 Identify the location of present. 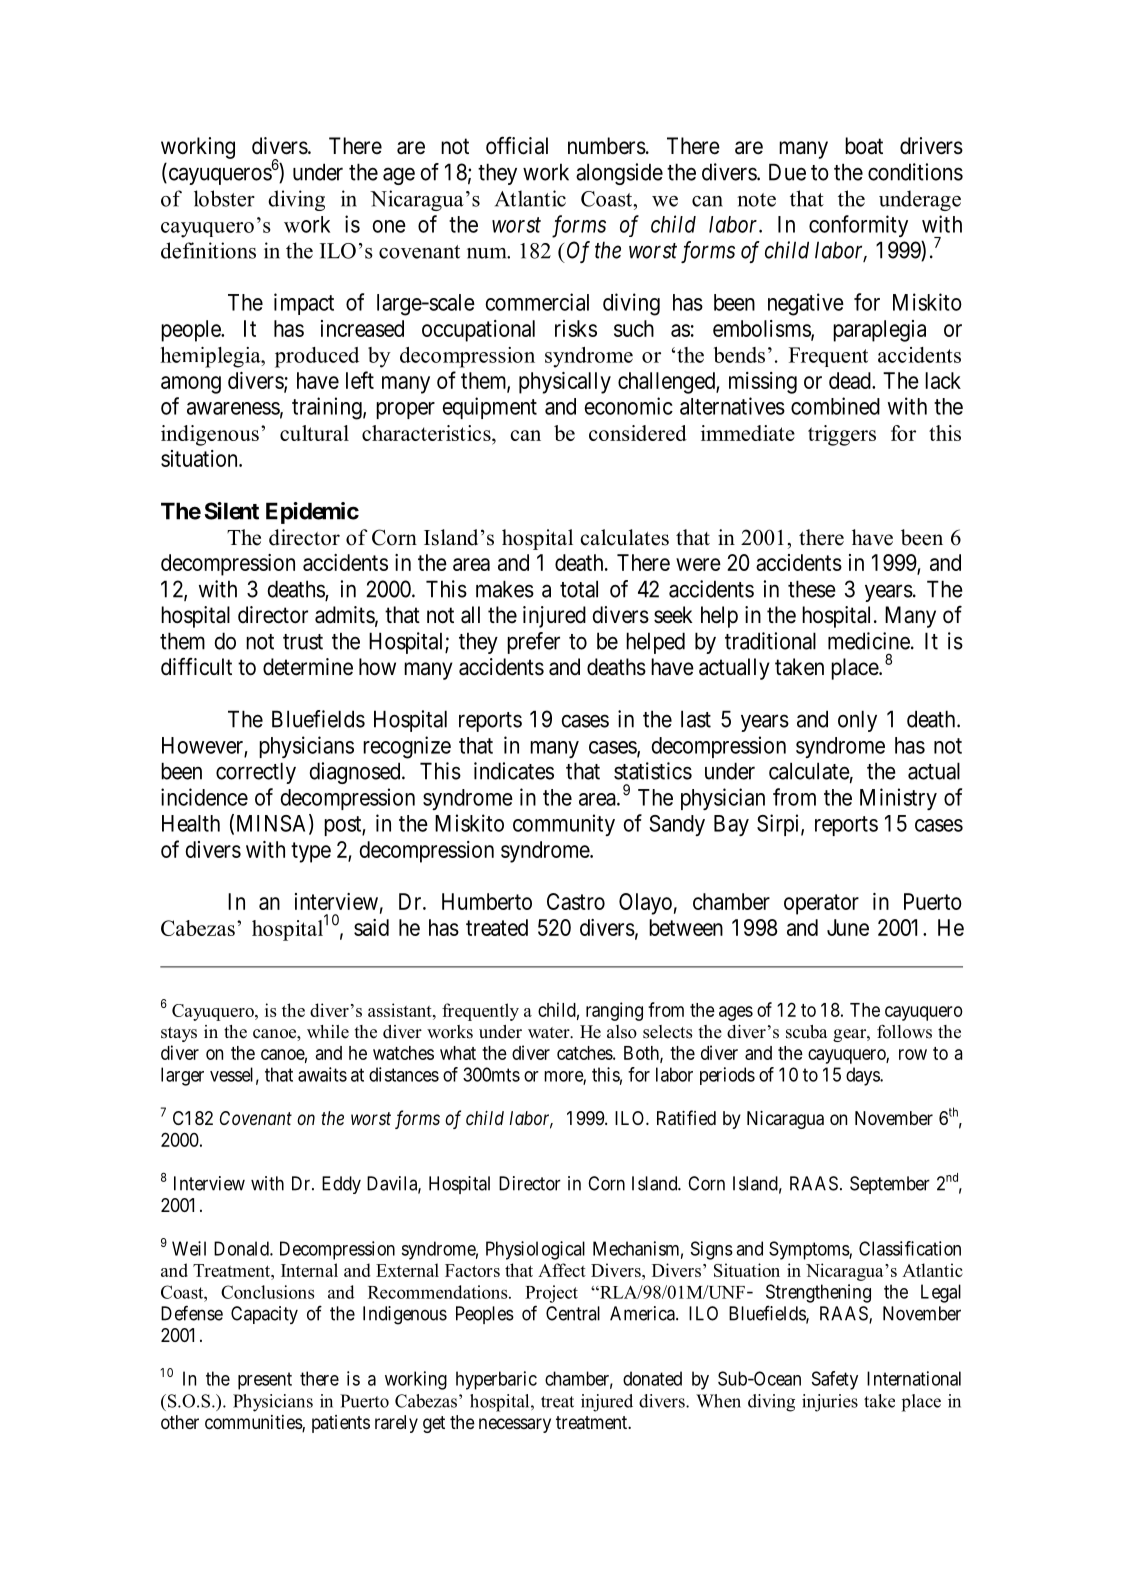
(265, 1381).
